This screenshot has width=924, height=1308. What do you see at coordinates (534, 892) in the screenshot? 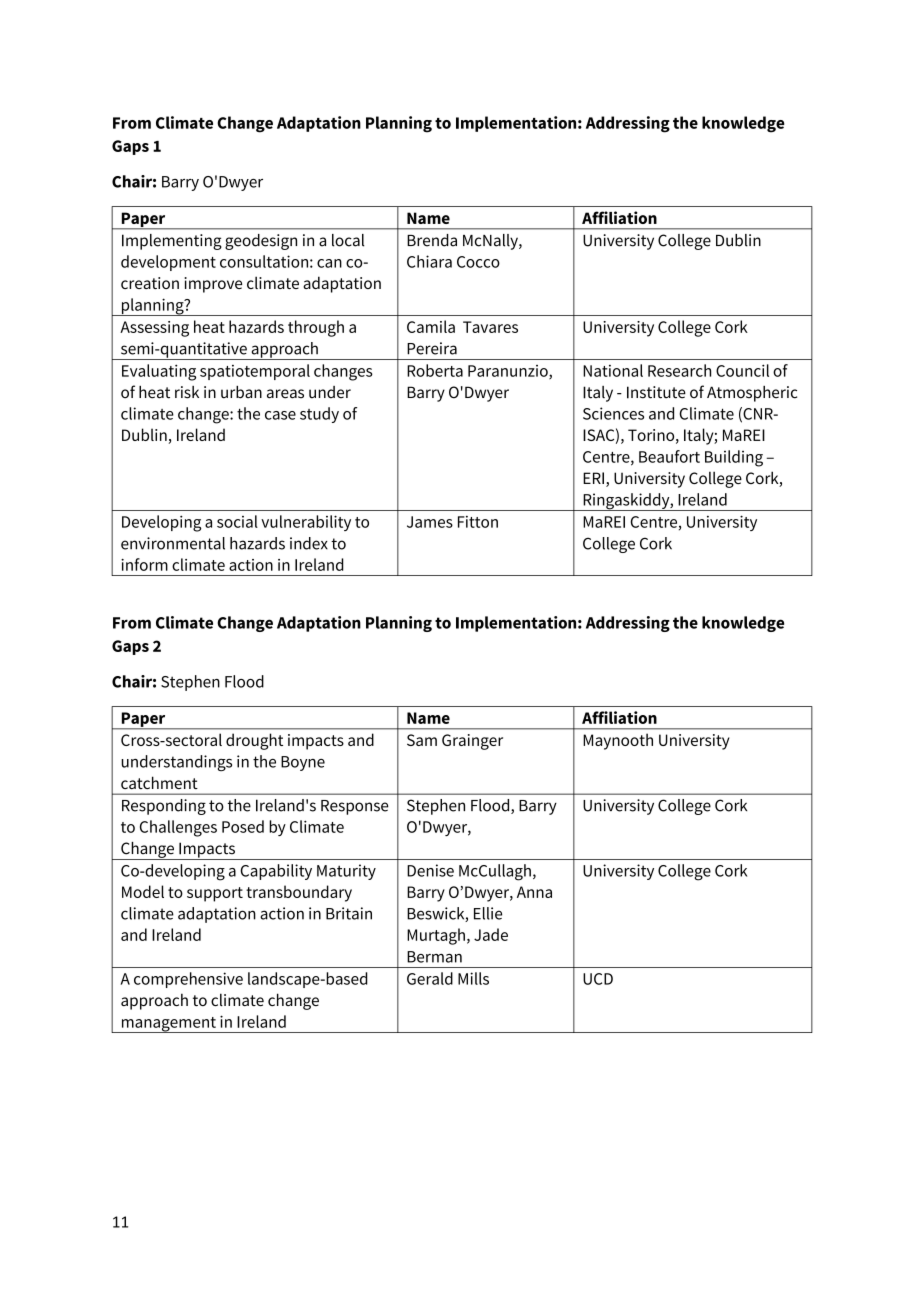
I see `Anna` at bounding box center [534, 892].
